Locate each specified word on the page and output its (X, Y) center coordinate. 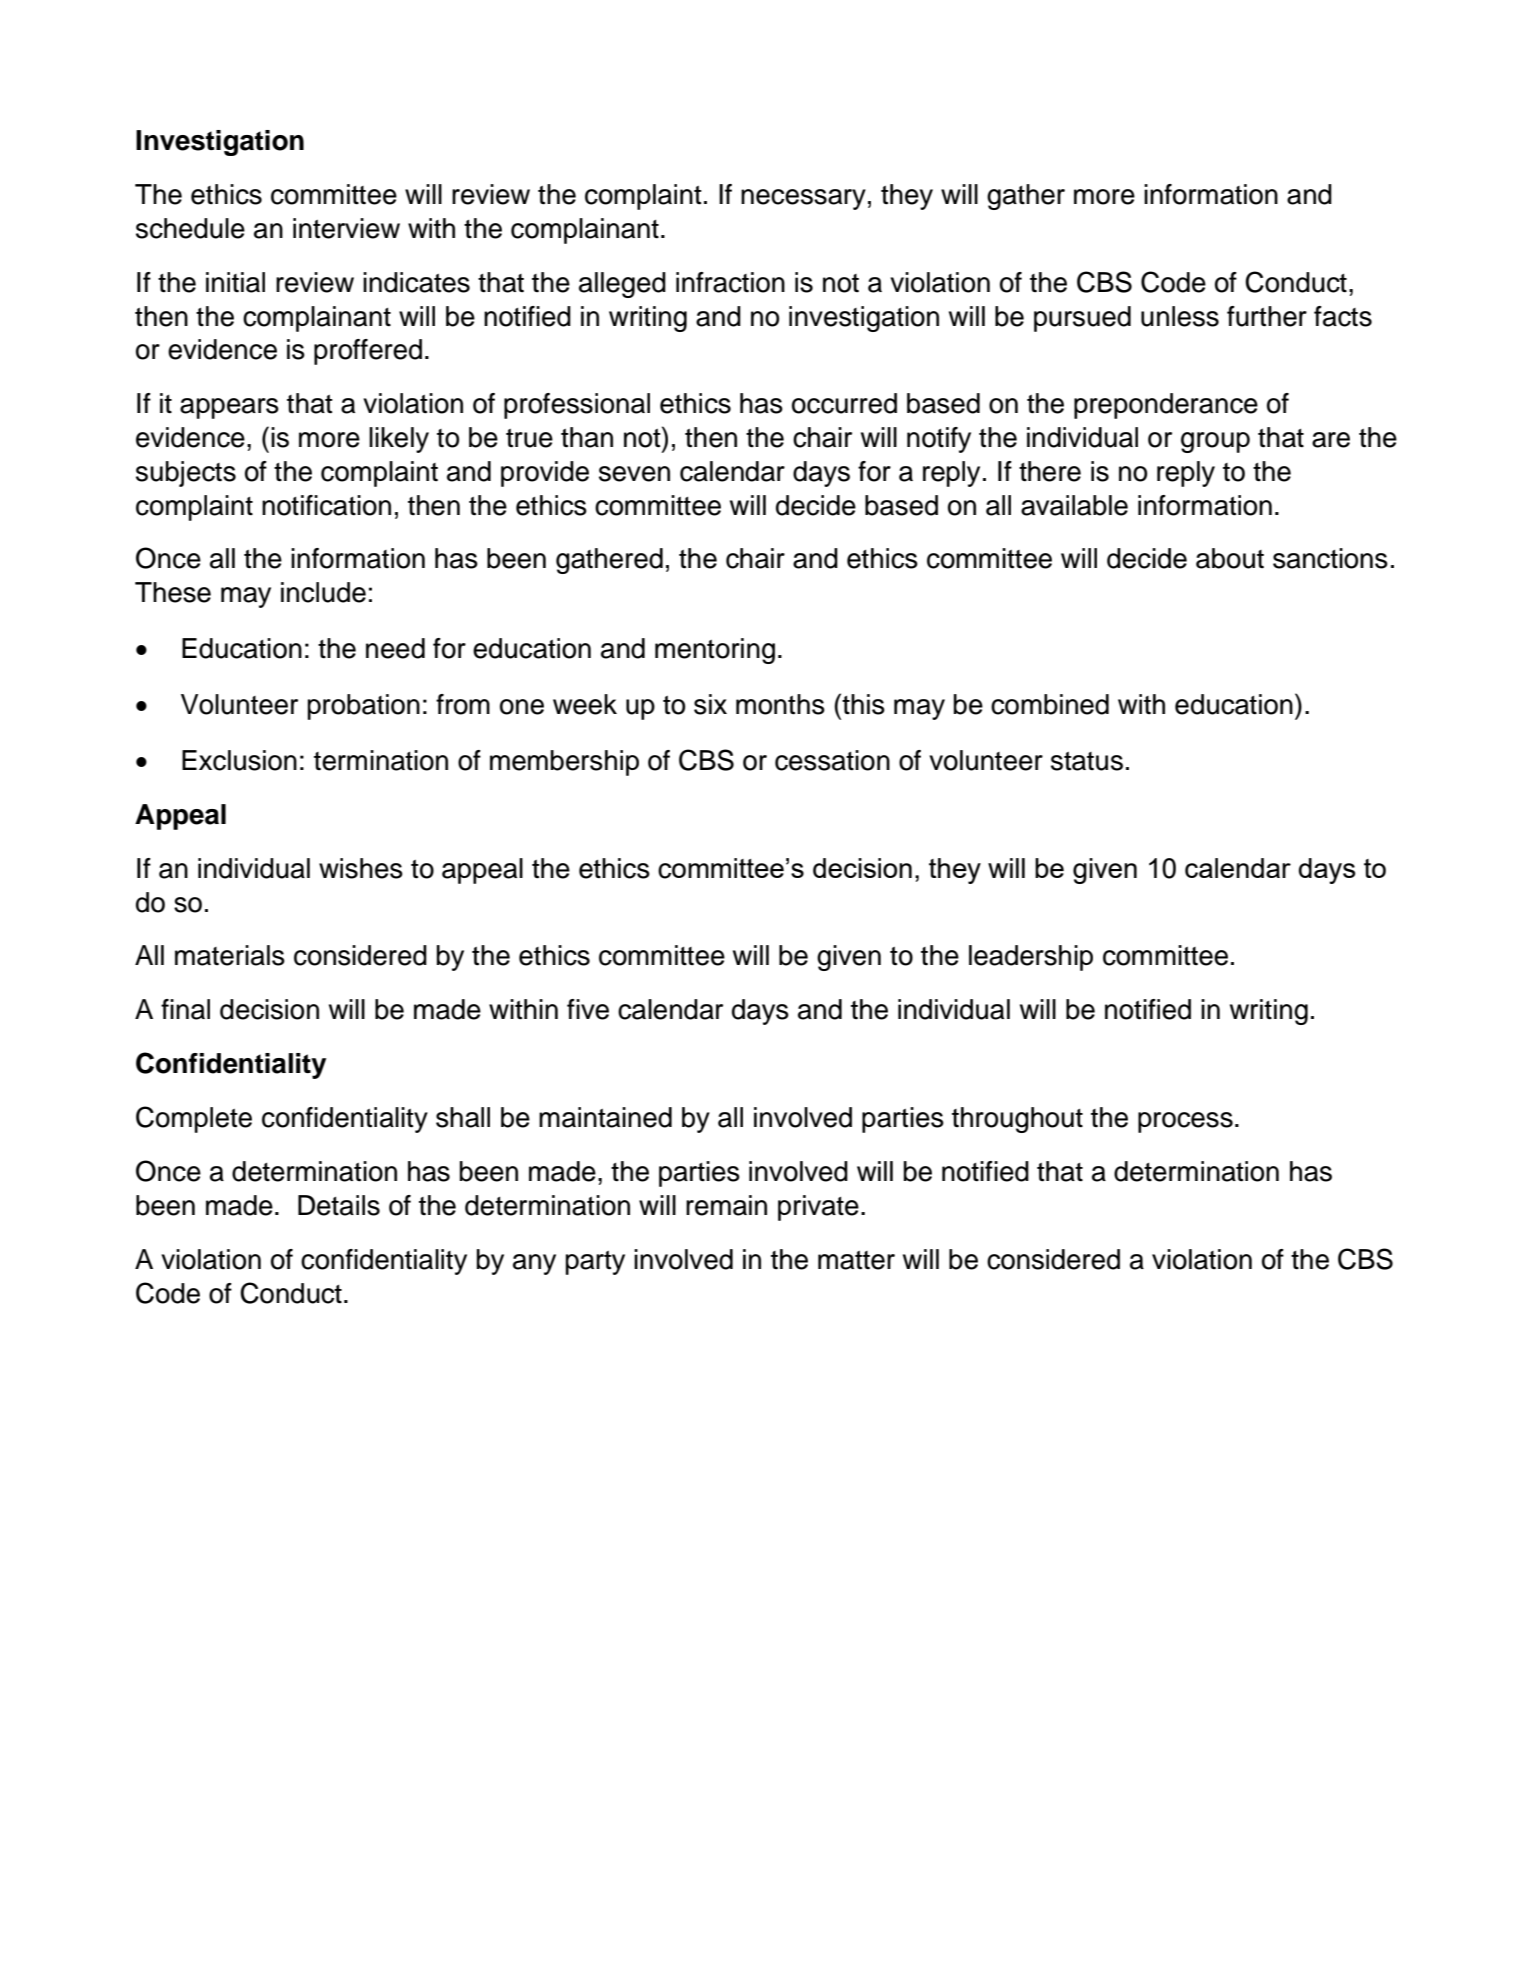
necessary (803, 199)
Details (339, 1205)
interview (346, 228)
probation (364, 707)
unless (1180, 316)
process (1185, 1122)
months (780, 704)
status (1087, 761)
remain (726, 1205)
